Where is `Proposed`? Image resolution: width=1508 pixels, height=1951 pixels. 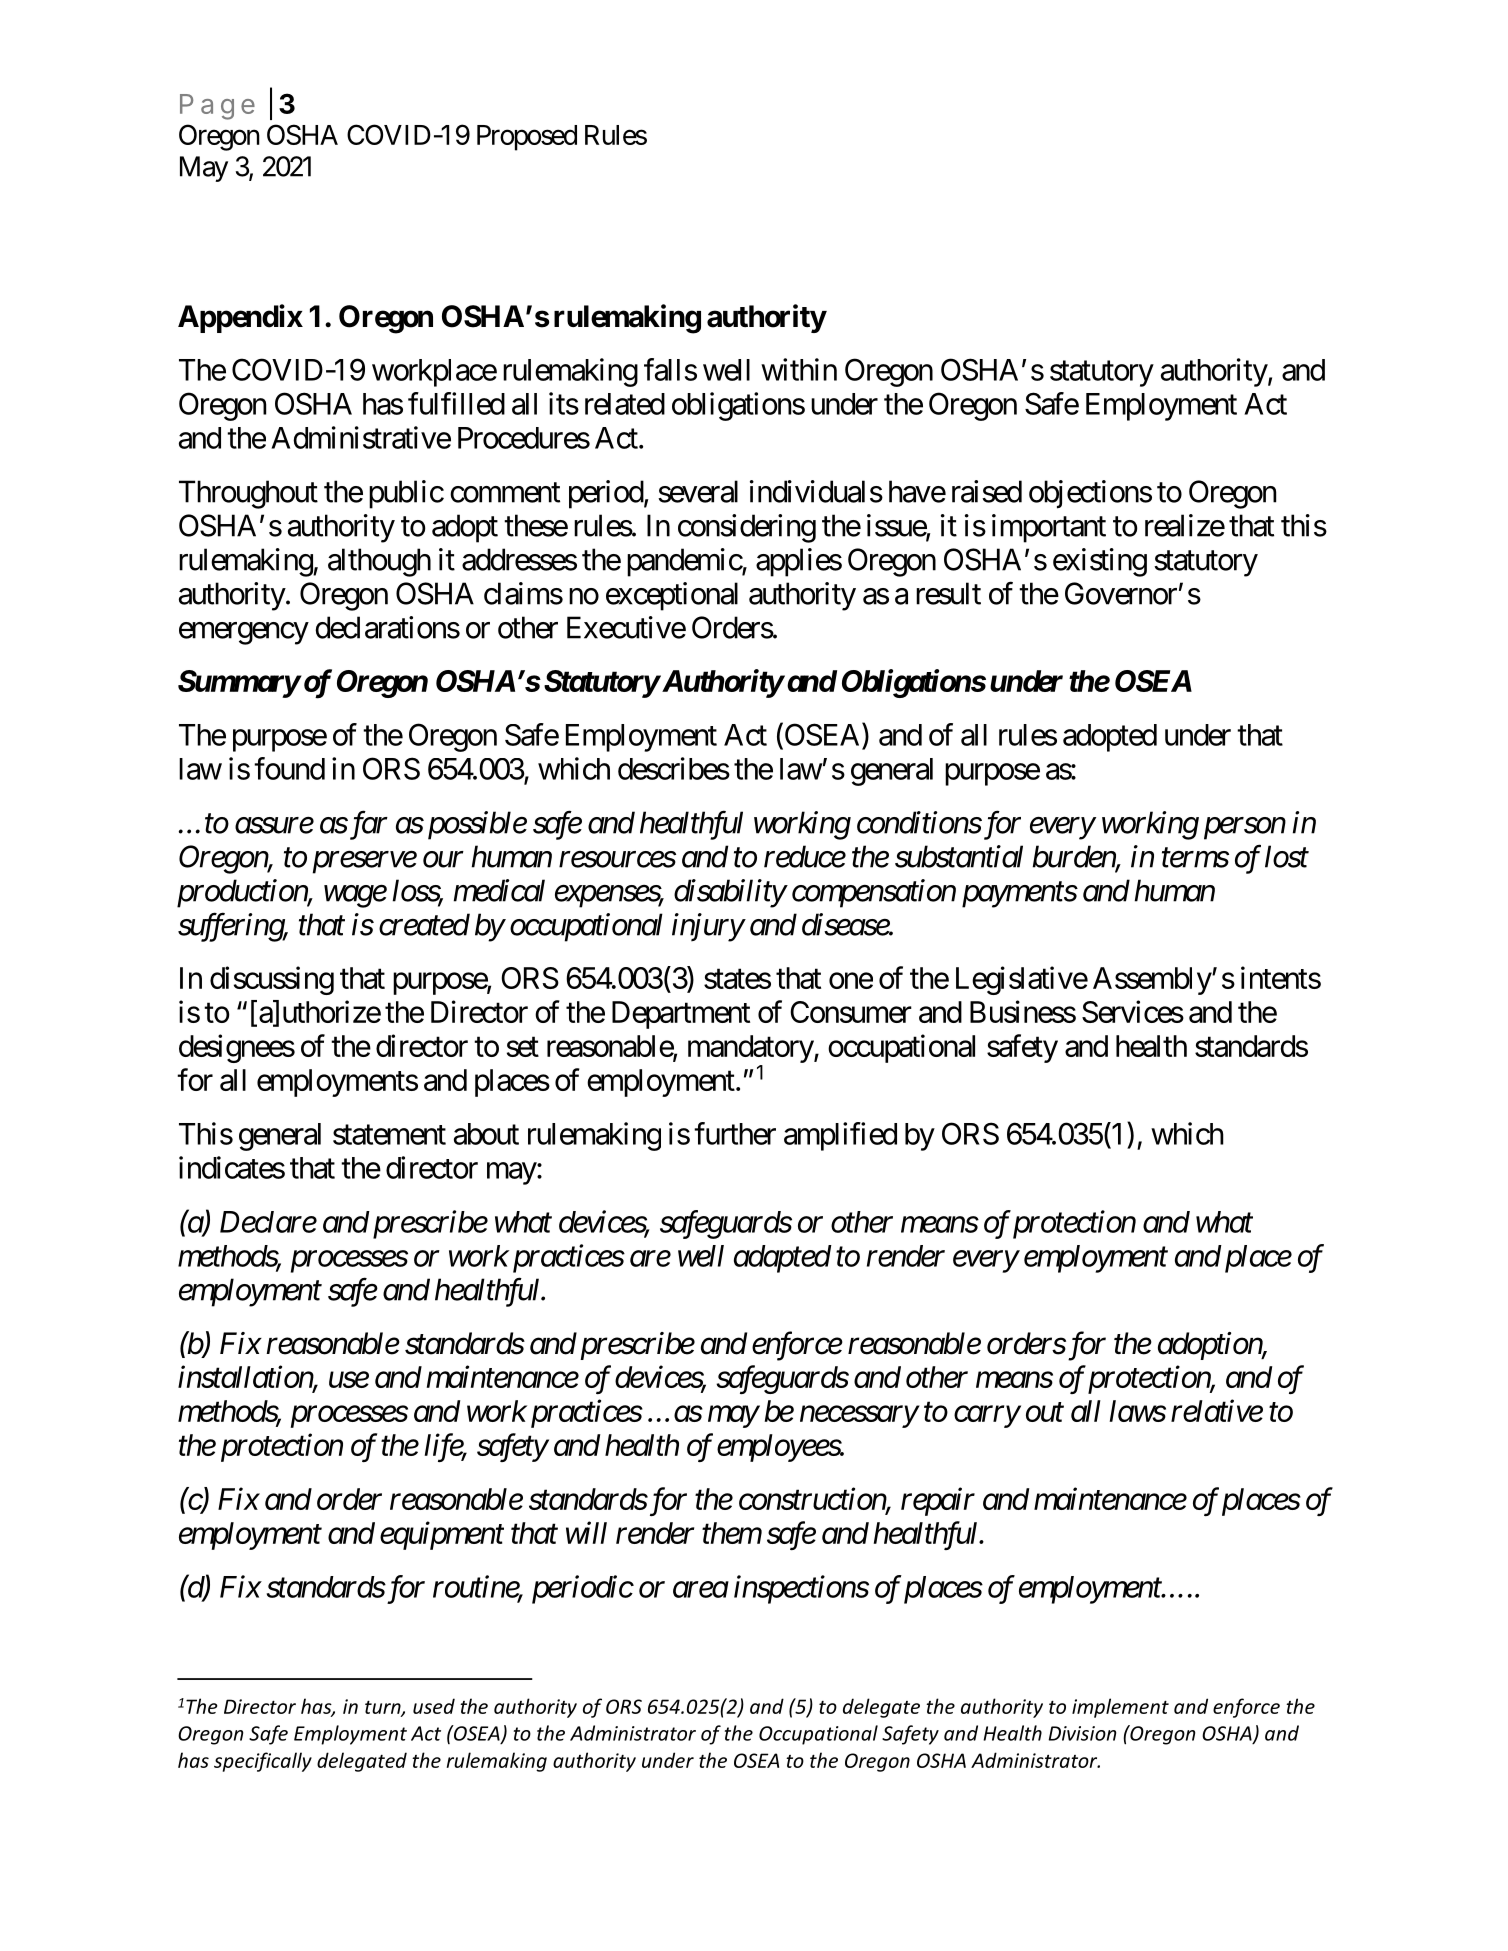
Proposed is located at coordinates (527, 138).
